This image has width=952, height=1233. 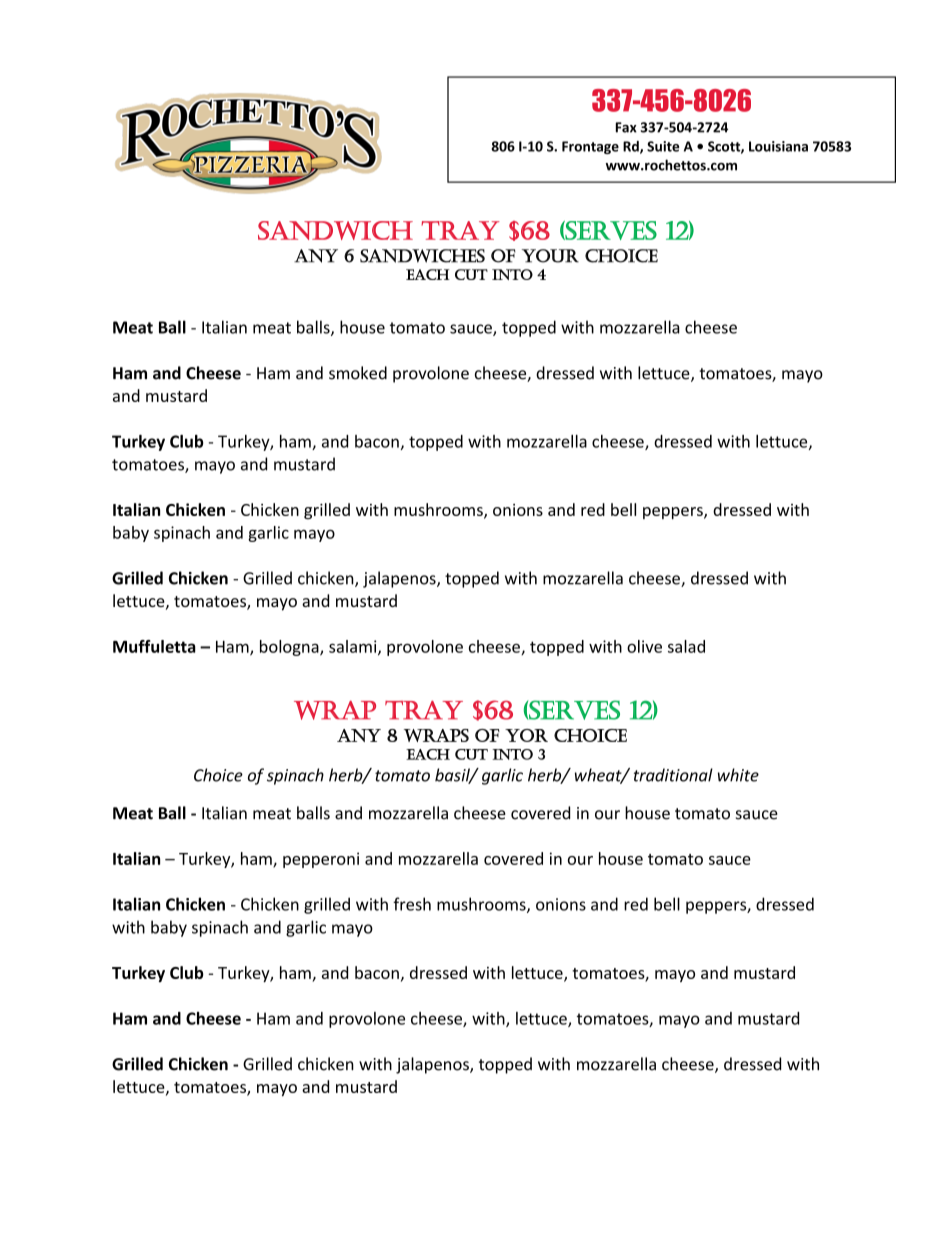 What do you see at coordinates (626, 127) in the image?
I see `Fax` at bounding box center [626, 127].
